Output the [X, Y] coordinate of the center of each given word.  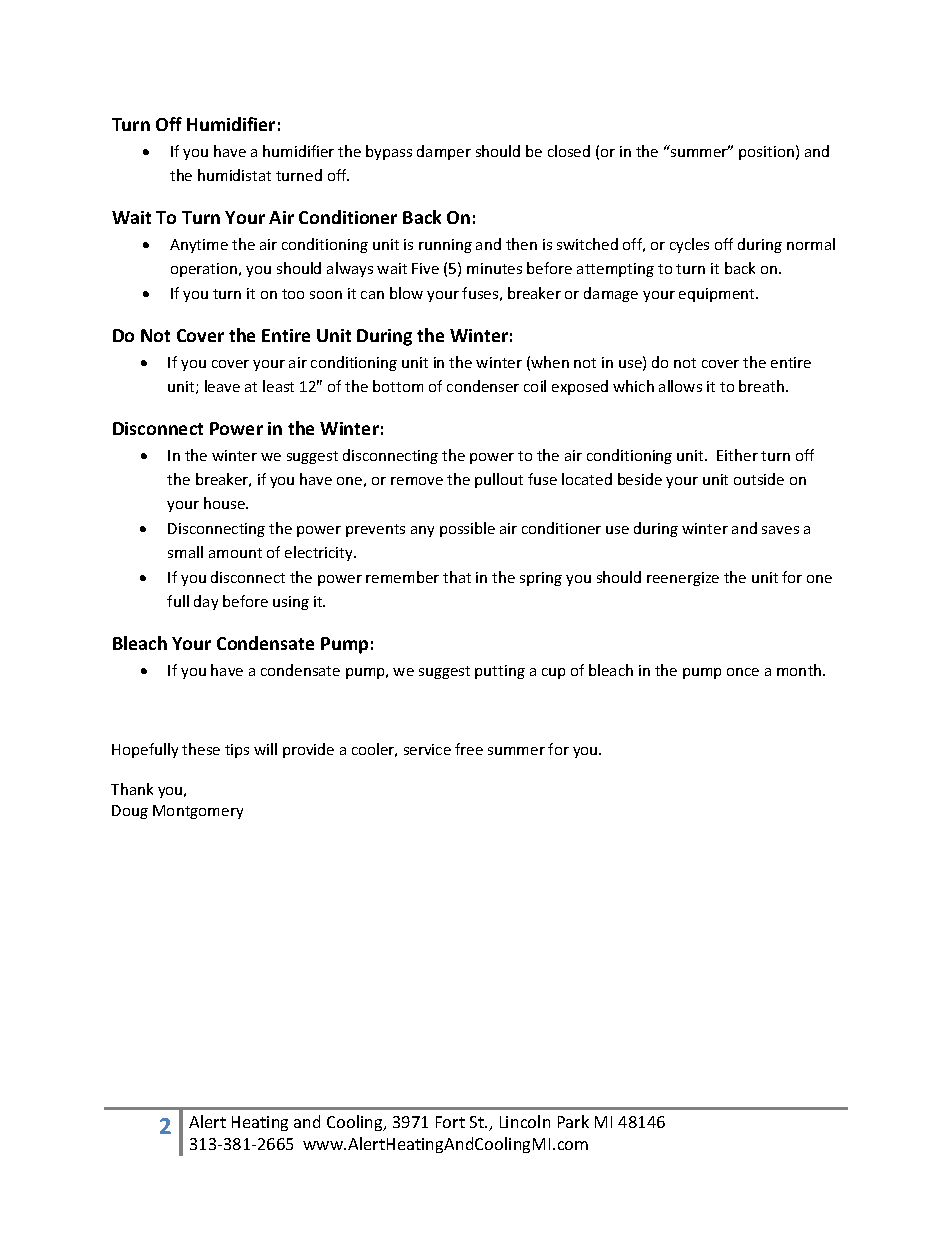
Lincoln [525, 1121]
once [743, 672]
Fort [450, 1122]
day [206, 602]
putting [500, 672]
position [766, 153]
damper [444, 152]
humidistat [234, 175]
